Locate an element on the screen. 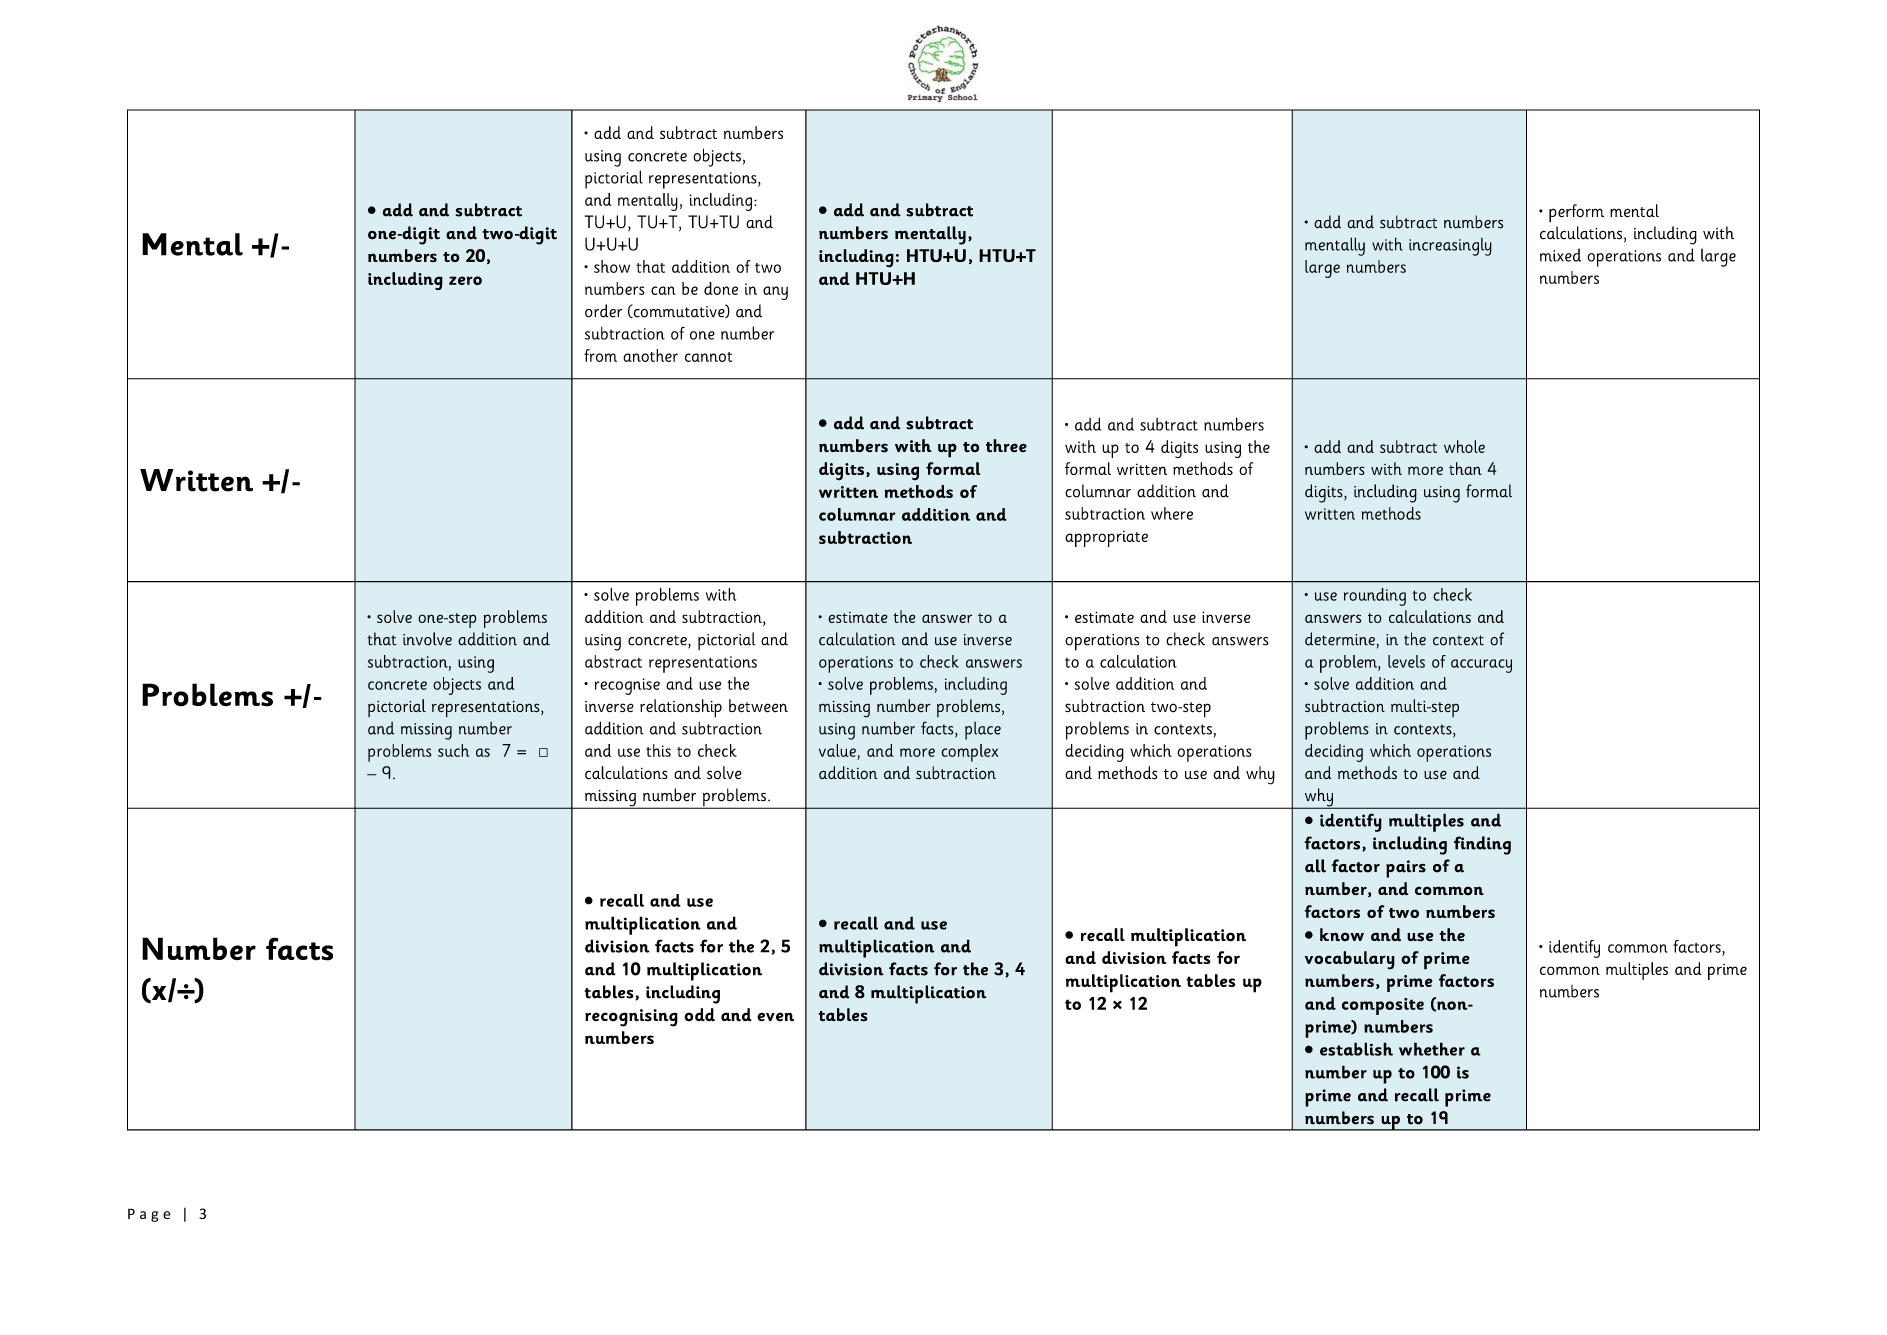 The height and width of the screenshot is (1335, 1887). recognising is located at coordinates (631, 1018).
